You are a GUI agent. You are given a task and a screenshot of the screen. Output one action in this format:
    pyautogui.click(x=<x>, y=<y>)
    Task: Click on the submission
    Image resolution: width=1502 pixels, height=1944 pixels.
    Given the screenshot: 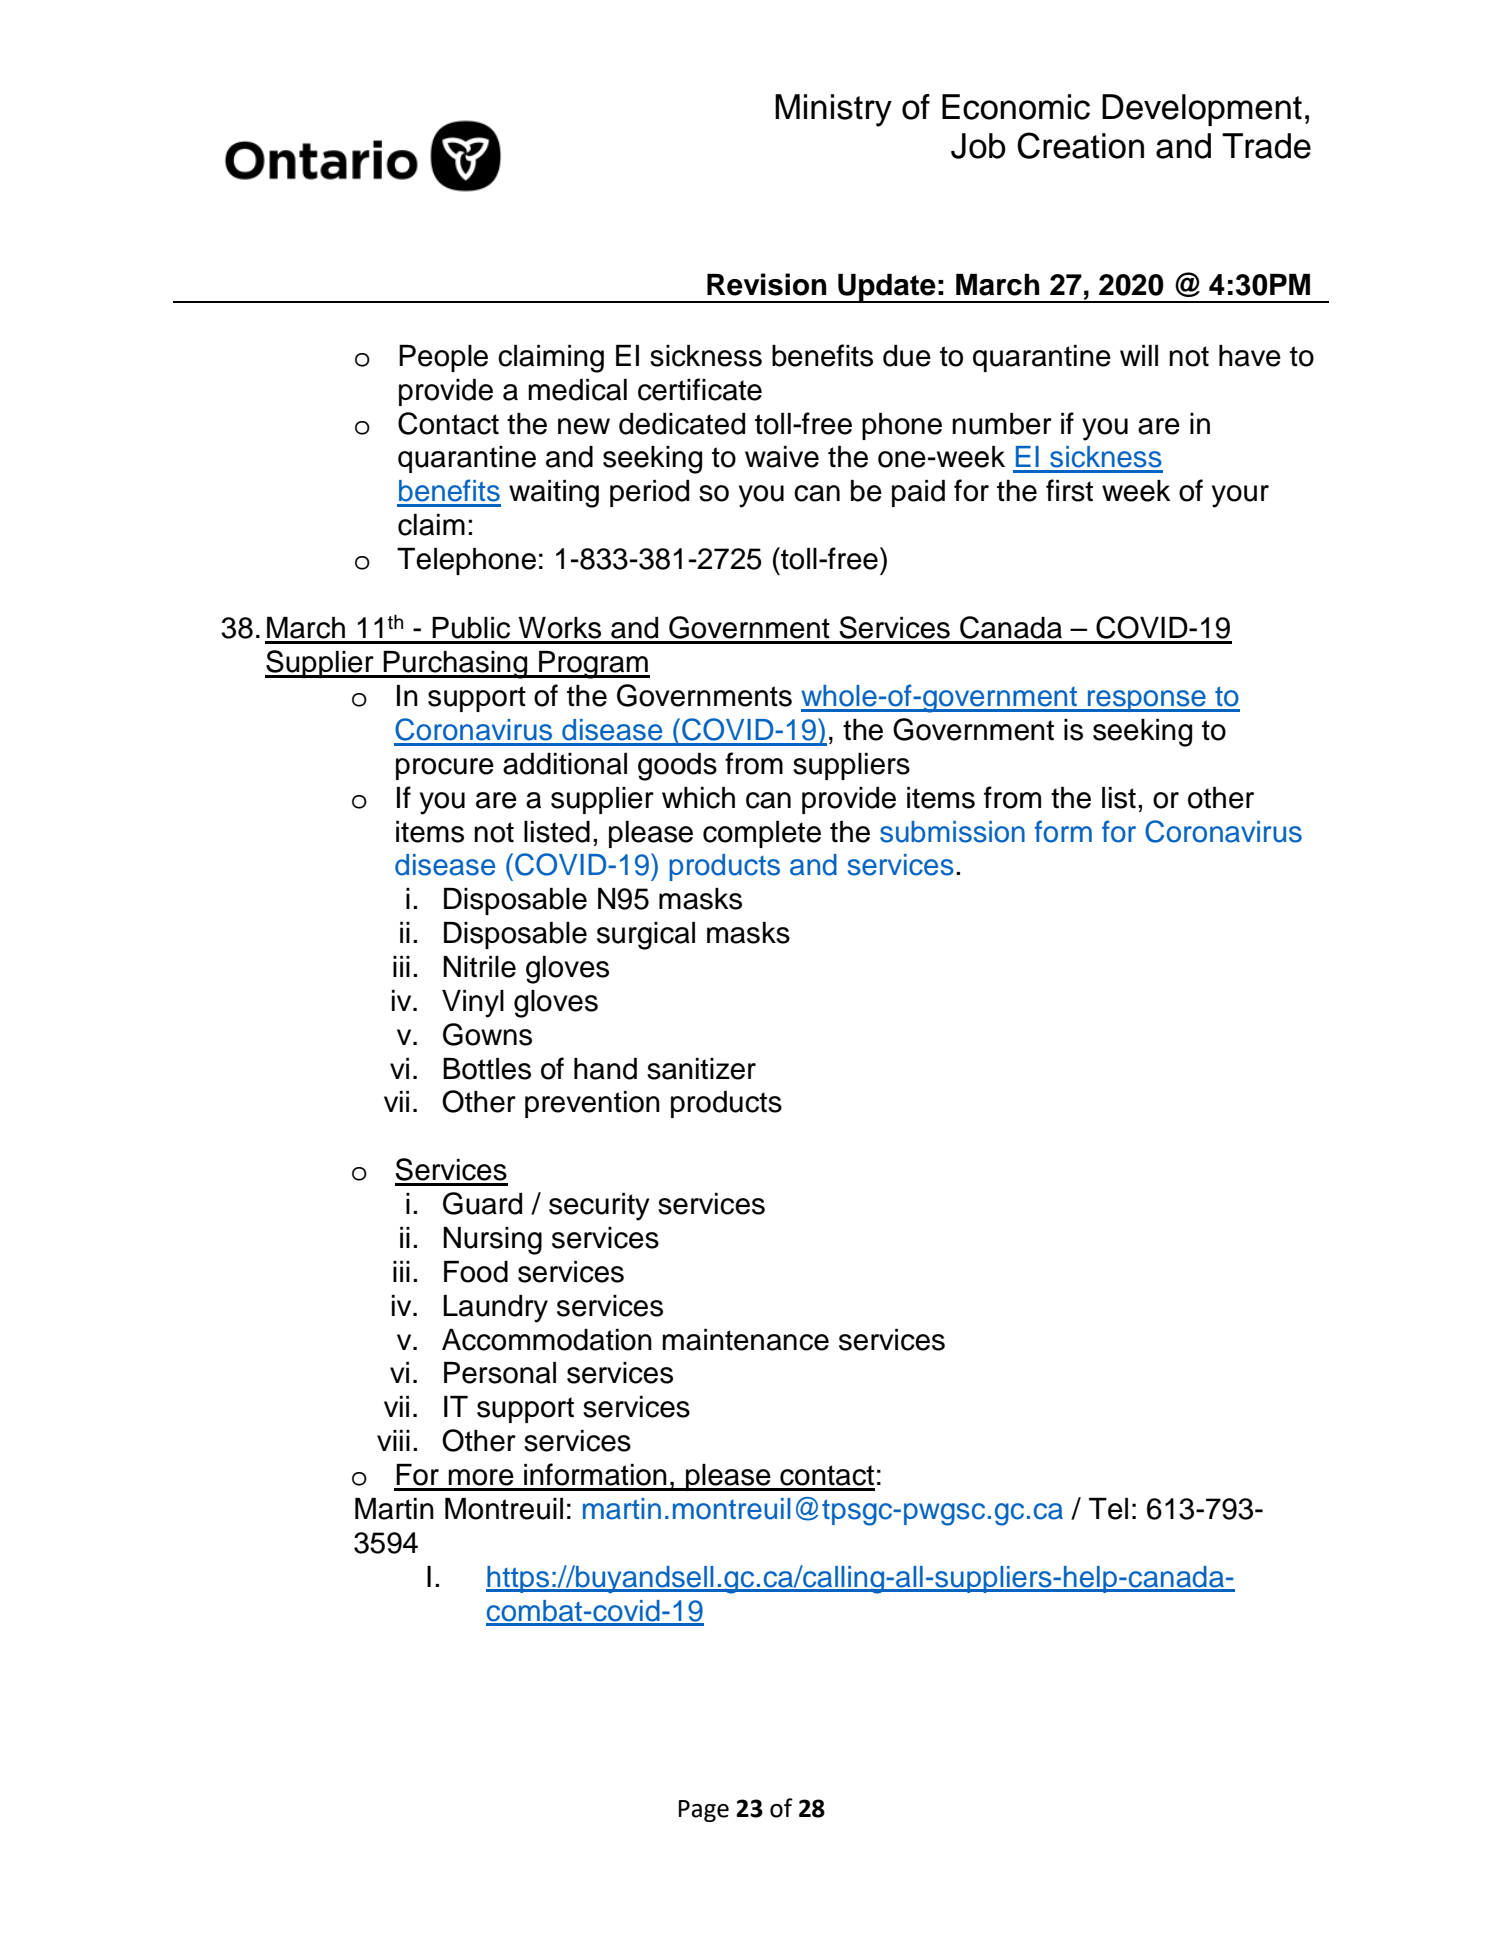 What is the action you would take?
    pyautogui.click(x=952, y=832)
